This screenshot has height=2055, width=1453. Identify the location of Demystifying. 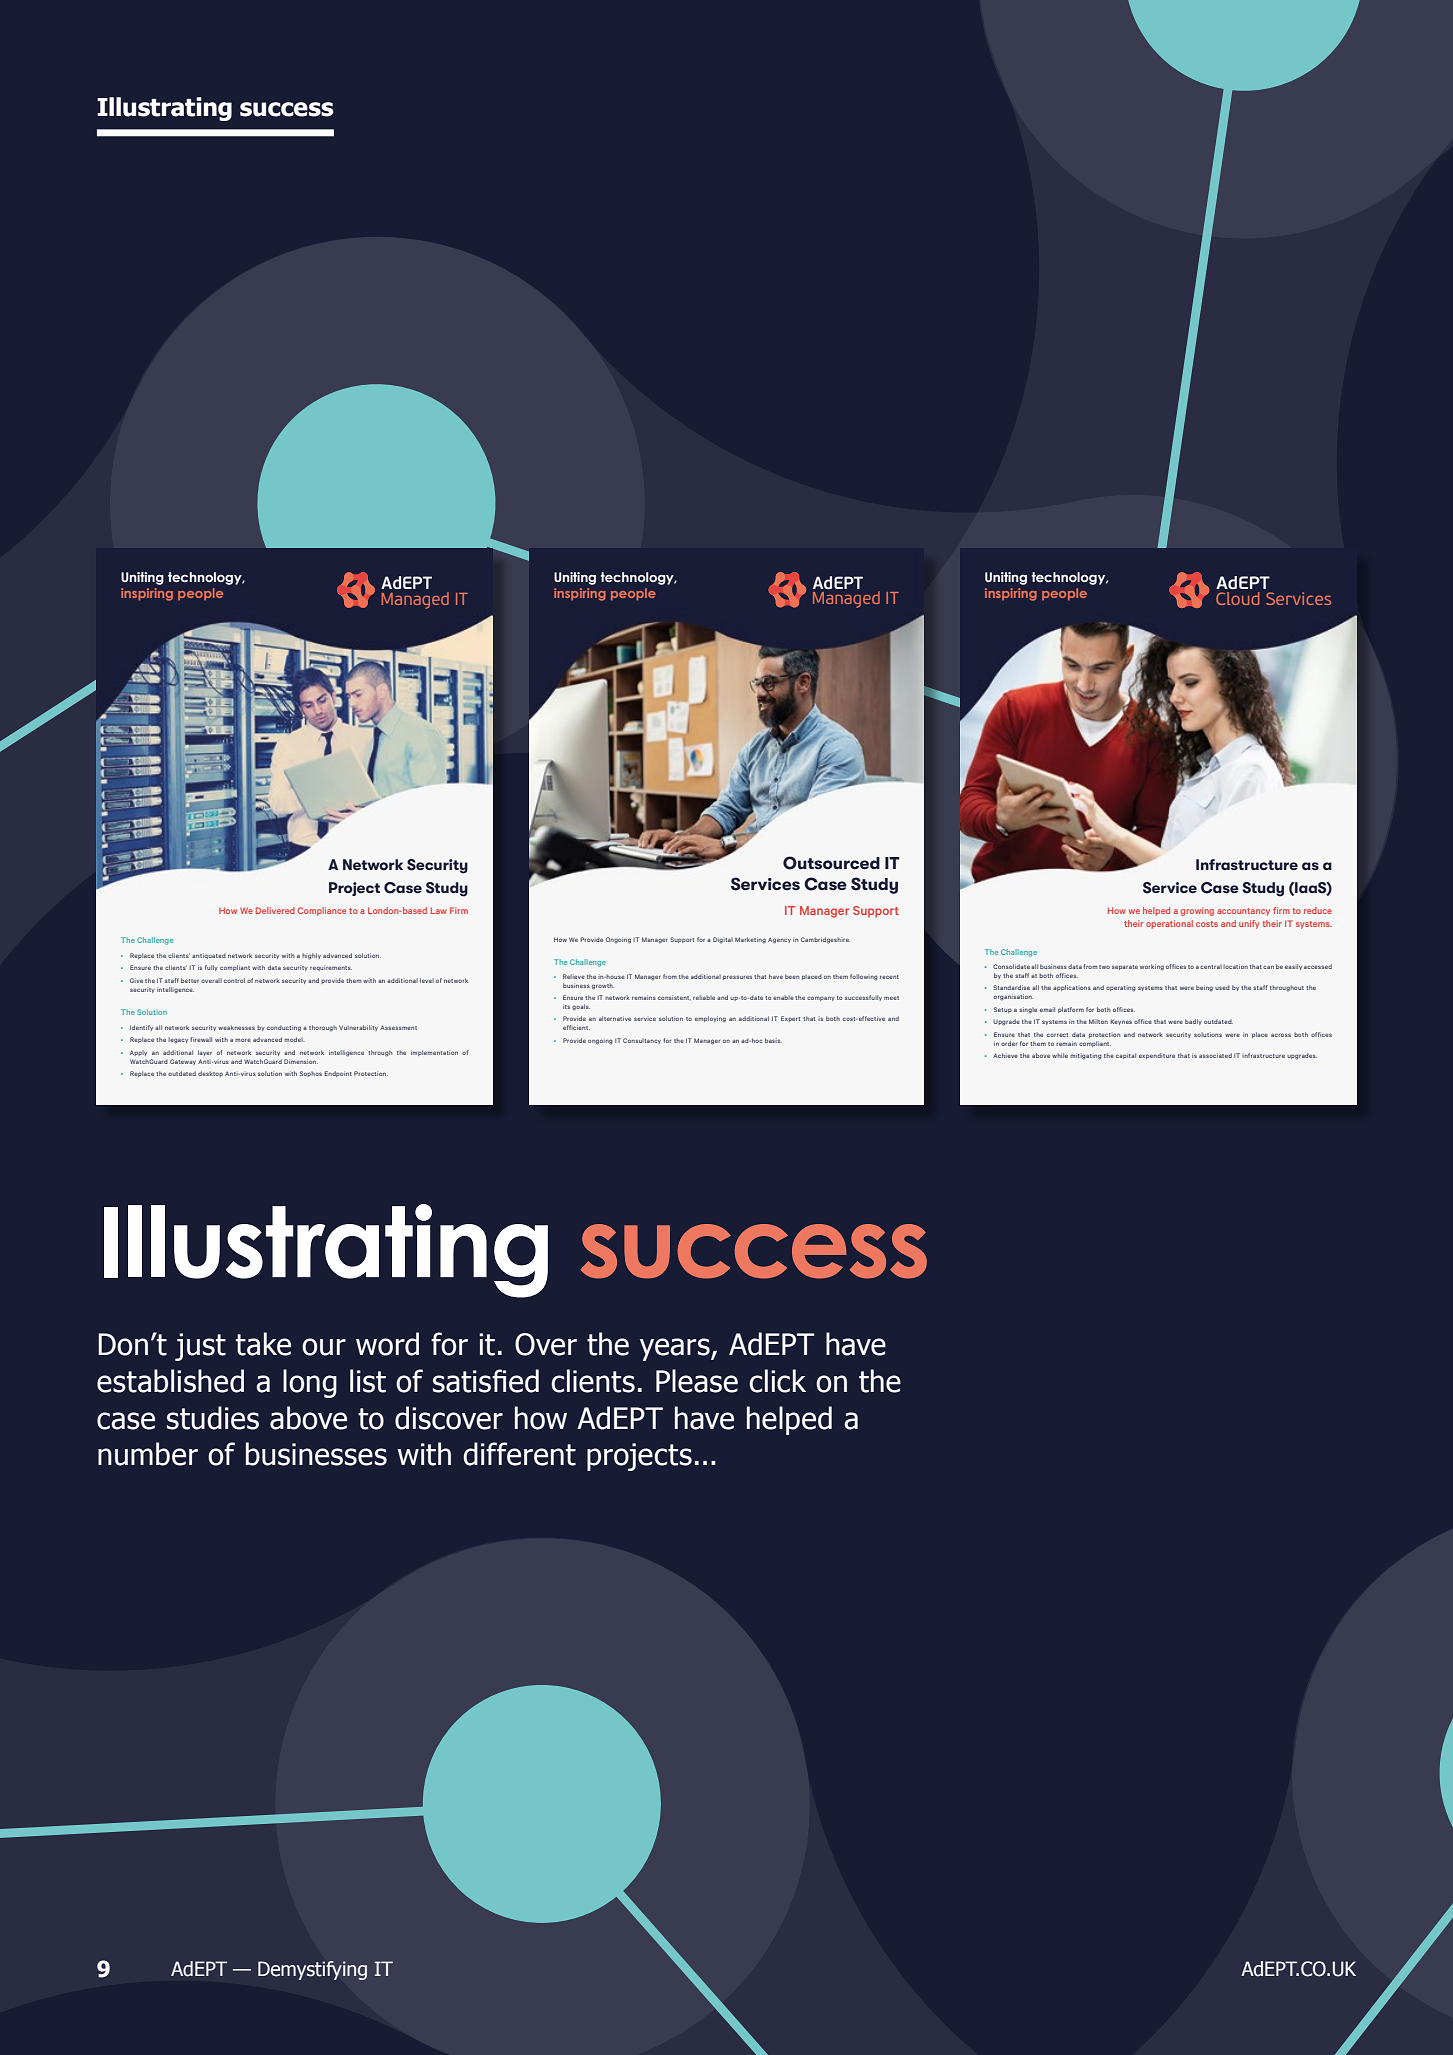
(312, 1970).
